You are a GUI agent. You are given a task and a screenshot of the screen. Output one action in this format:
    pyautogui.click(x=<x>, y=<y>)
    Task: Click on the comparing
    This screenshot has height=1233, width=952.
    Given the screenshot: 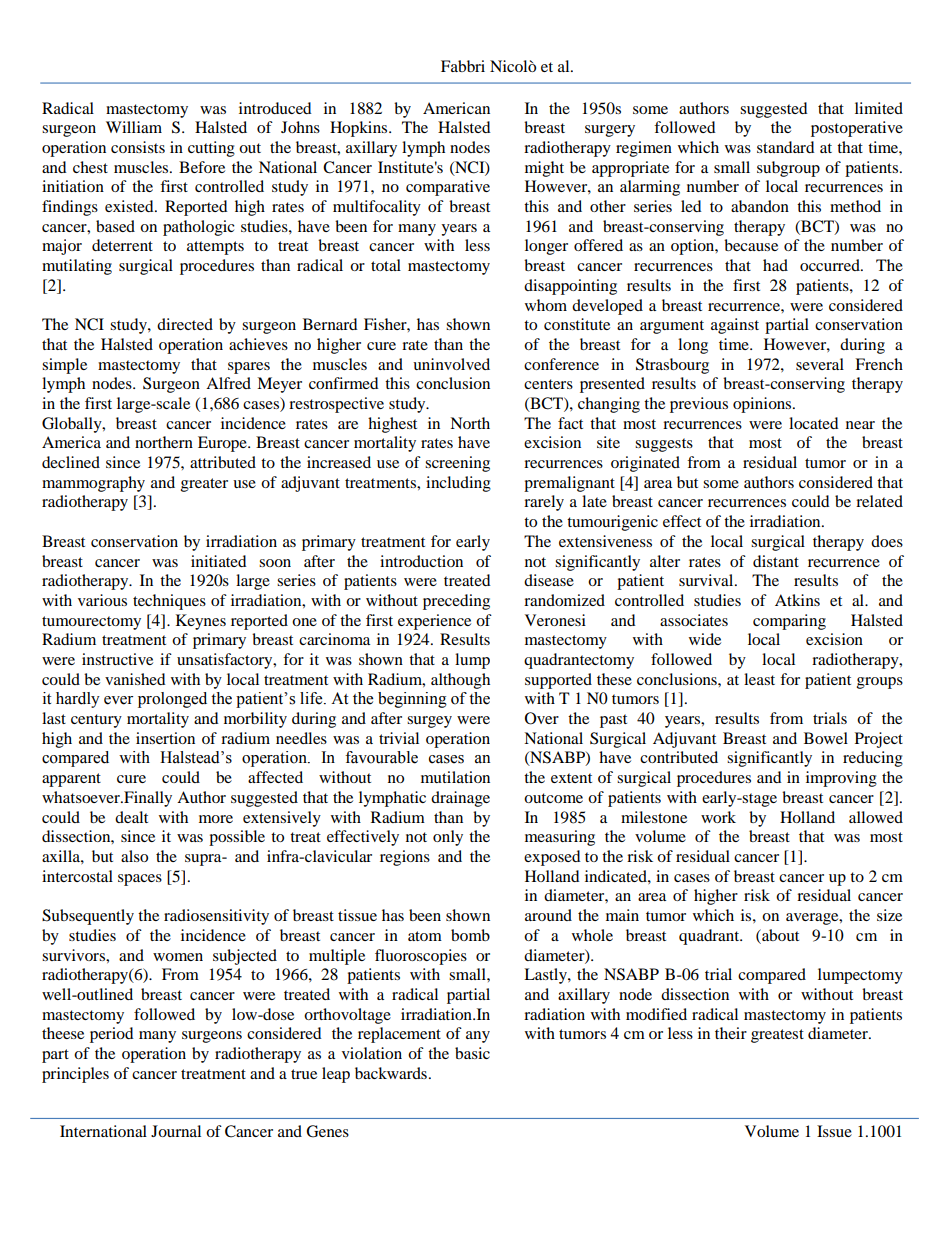 What is the action you would take?
    pyautogui.click(x=789, y=622)
